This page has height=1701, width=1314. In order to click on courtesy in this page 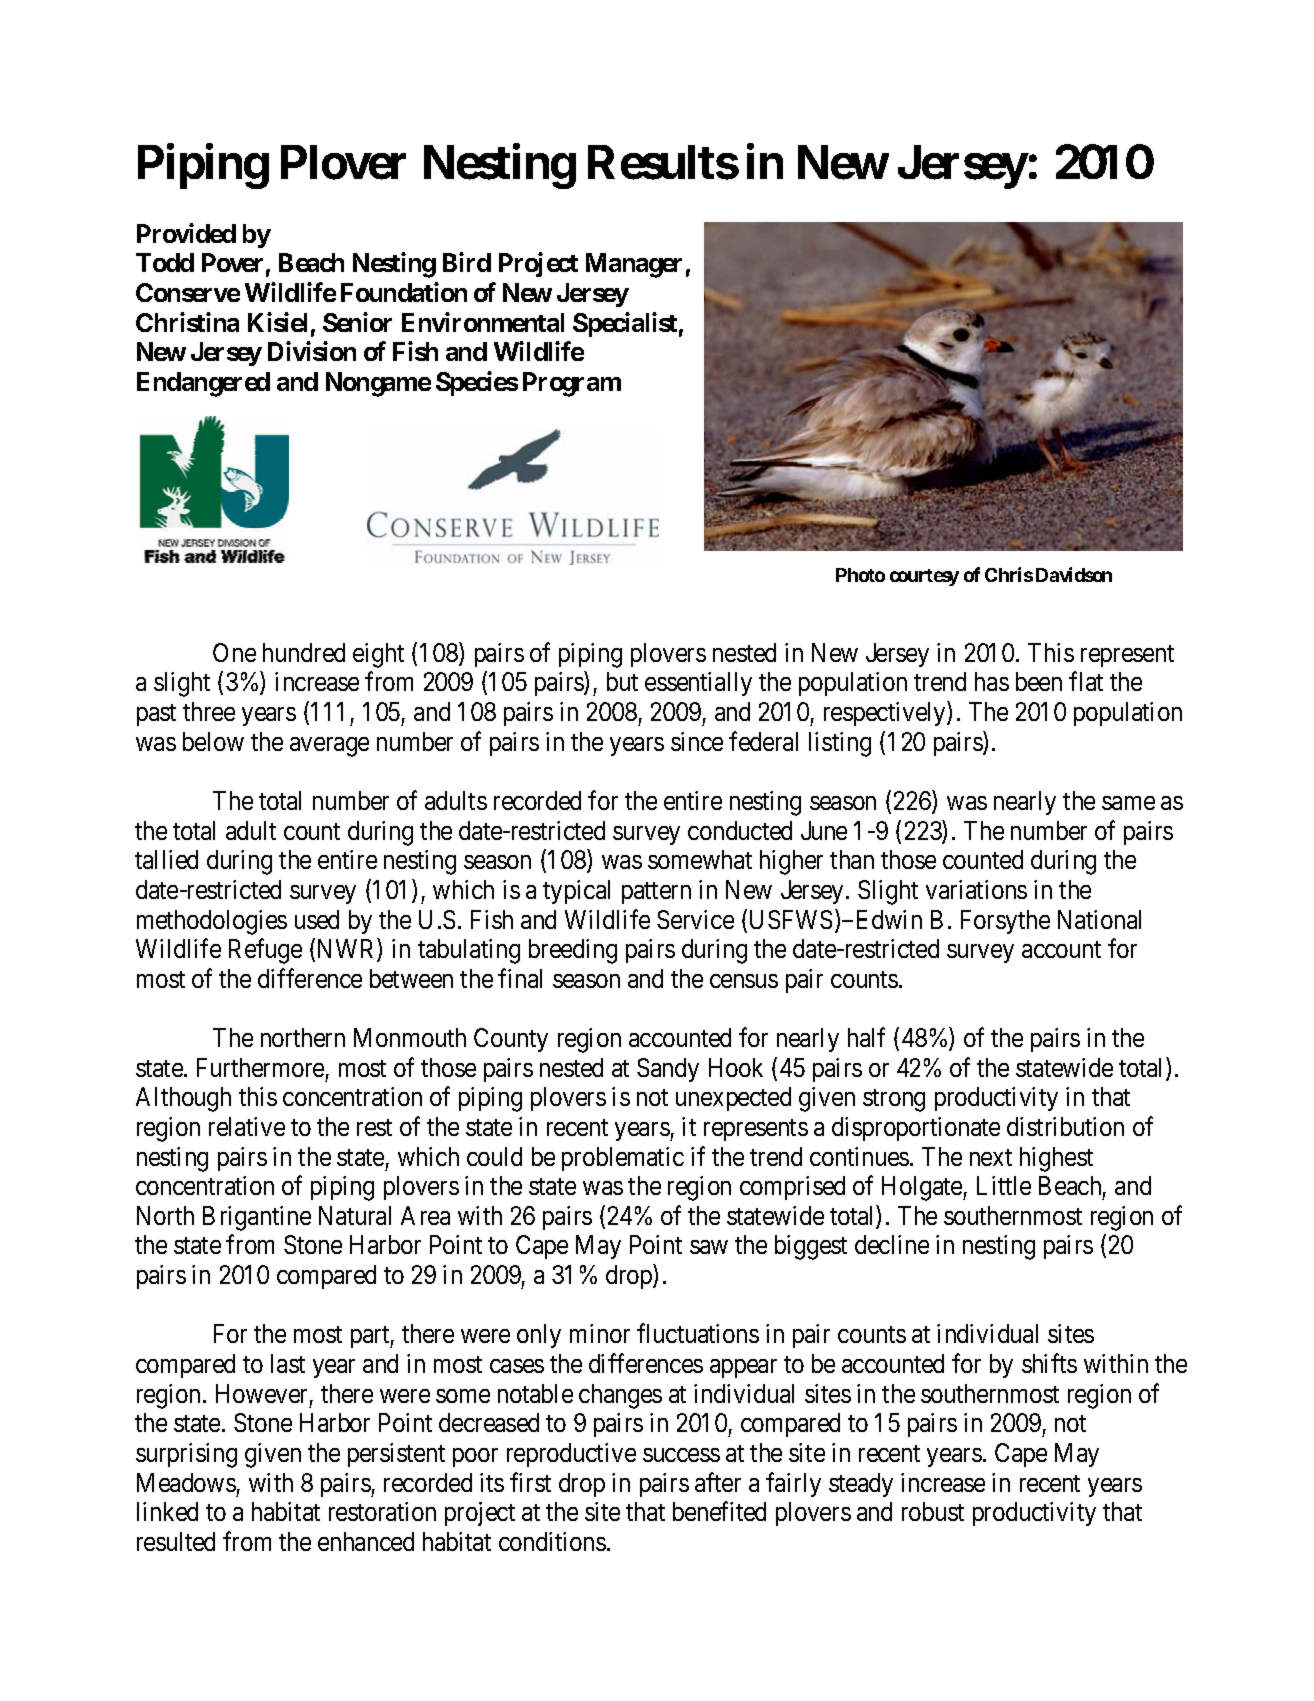, I will do `click(924, 577)`.
